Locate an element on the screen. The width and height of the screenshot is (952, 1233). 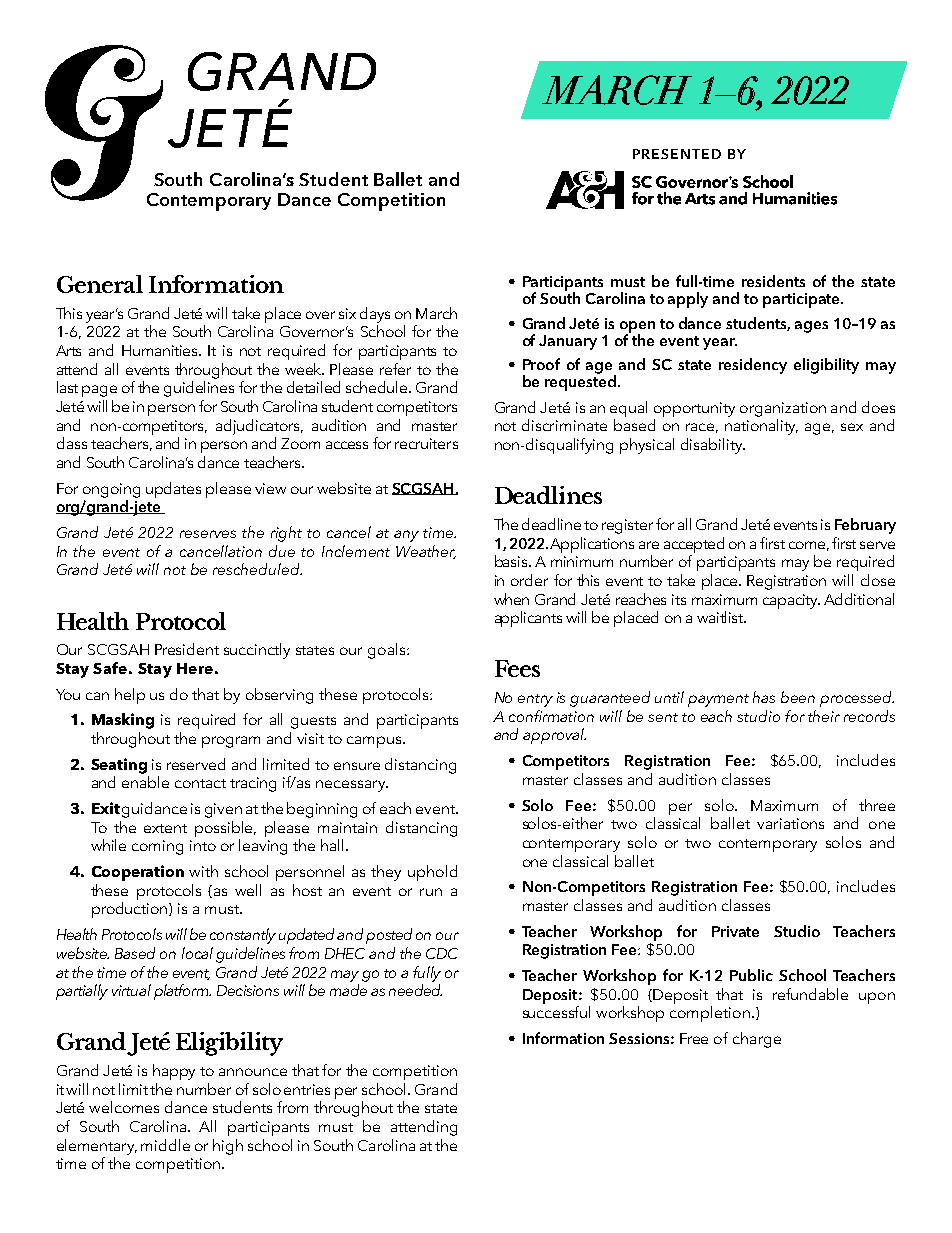
middle is located at coordinates (165, 1145).
